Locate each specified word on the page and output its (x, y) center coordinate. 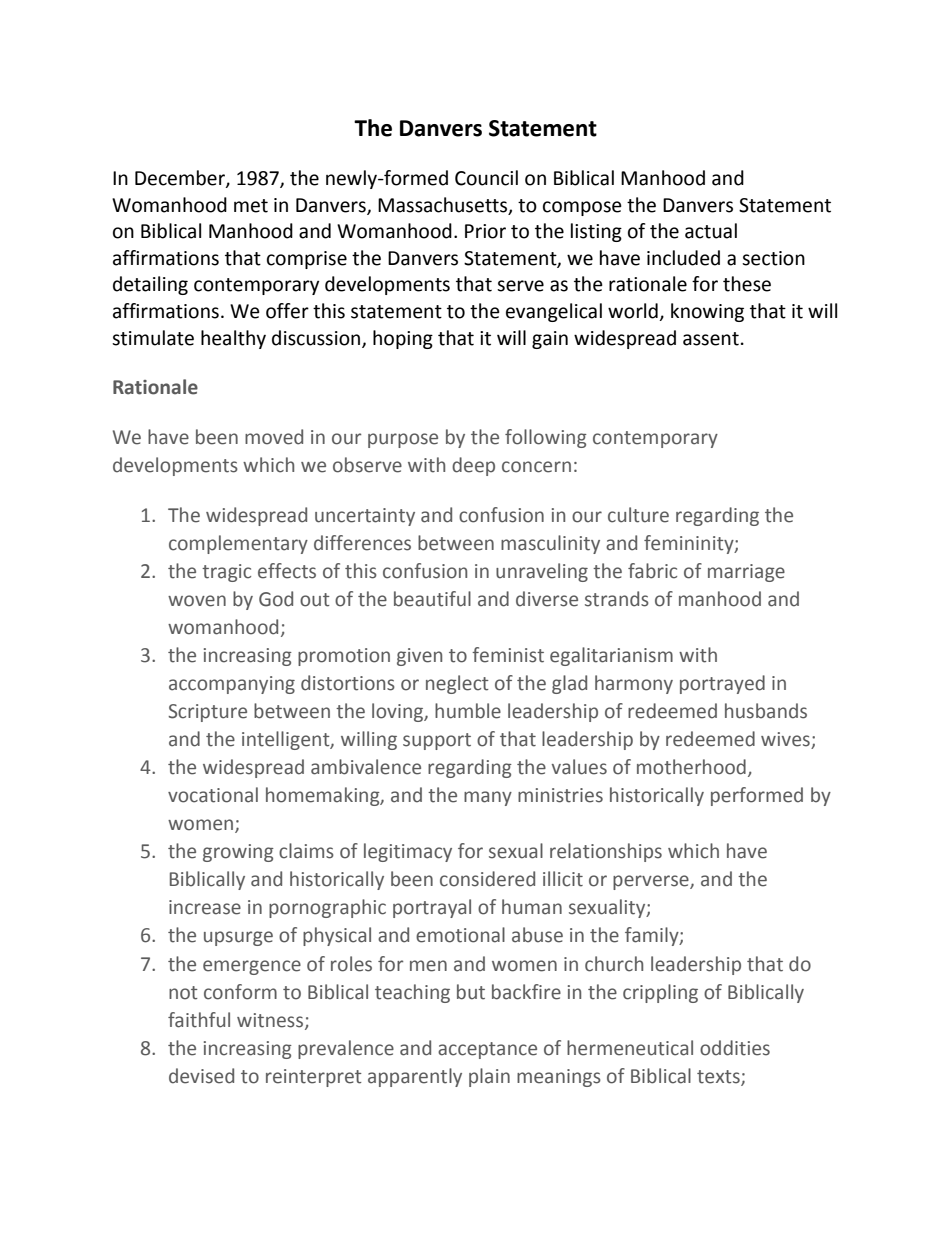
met (251, 206)
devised (201, 1076)
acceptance (487, 1050)
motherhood (691, 767)
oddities (735, 1048)
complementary (238, 544)
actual (711, 231)
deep (473, 466)
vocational (213, 795)
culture (638, 515)
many (488, 798)
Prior (485, 231)
